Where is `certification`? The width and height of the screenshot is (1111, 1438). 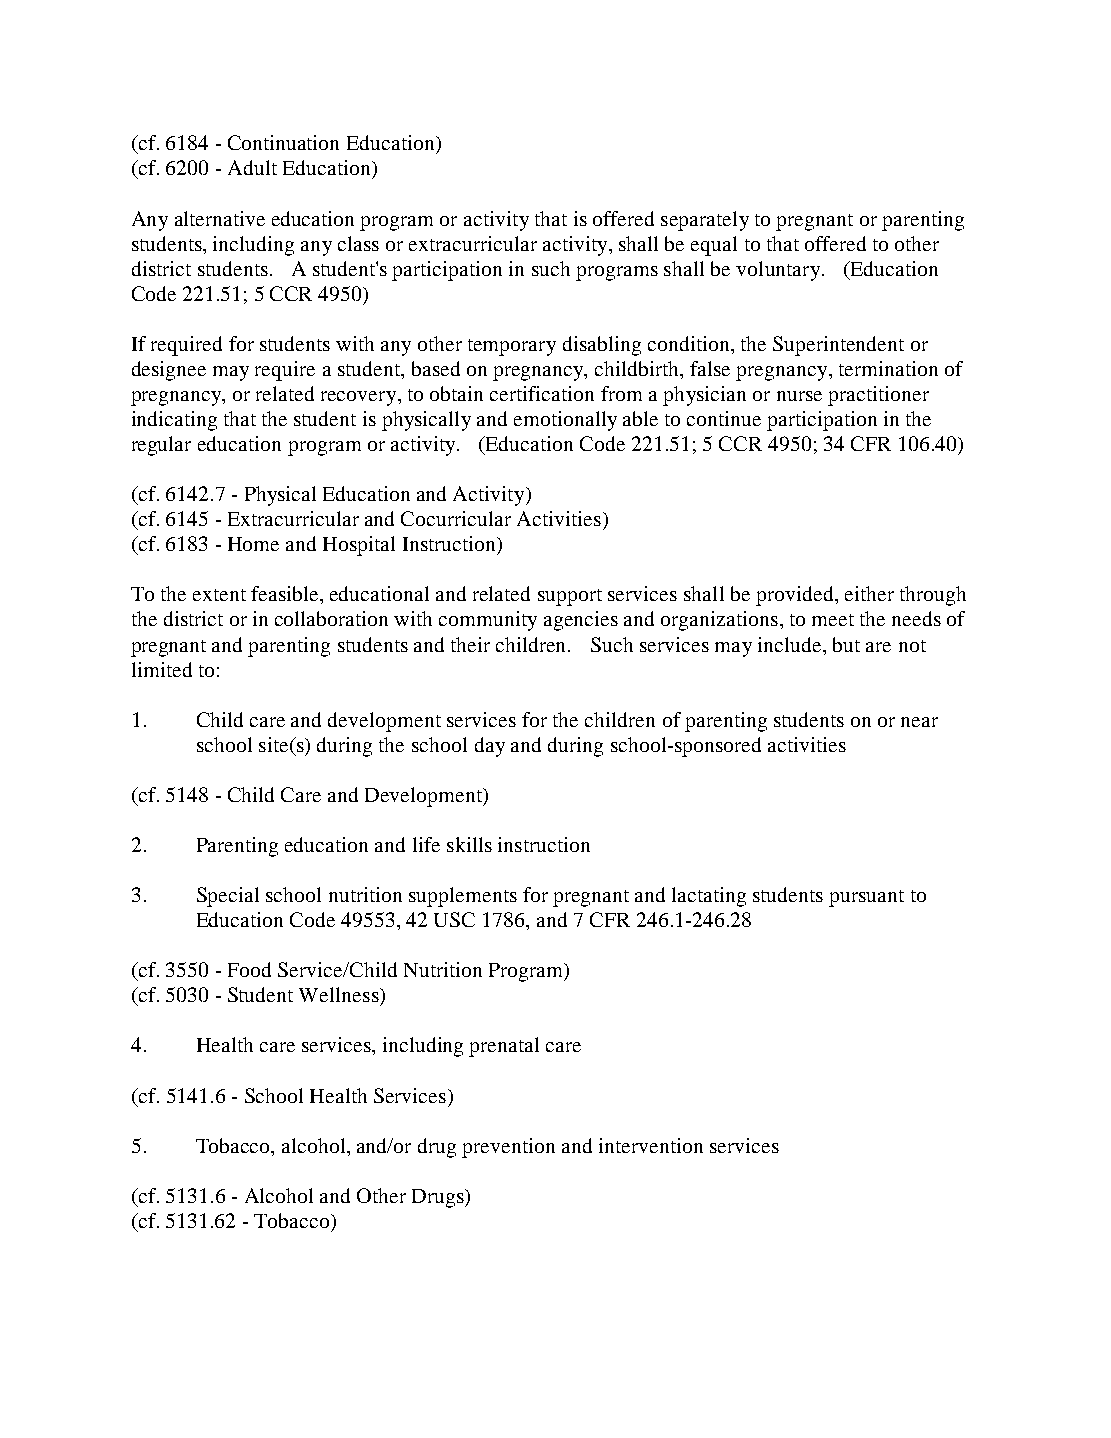
certification is located at coordinates (542, 393).
